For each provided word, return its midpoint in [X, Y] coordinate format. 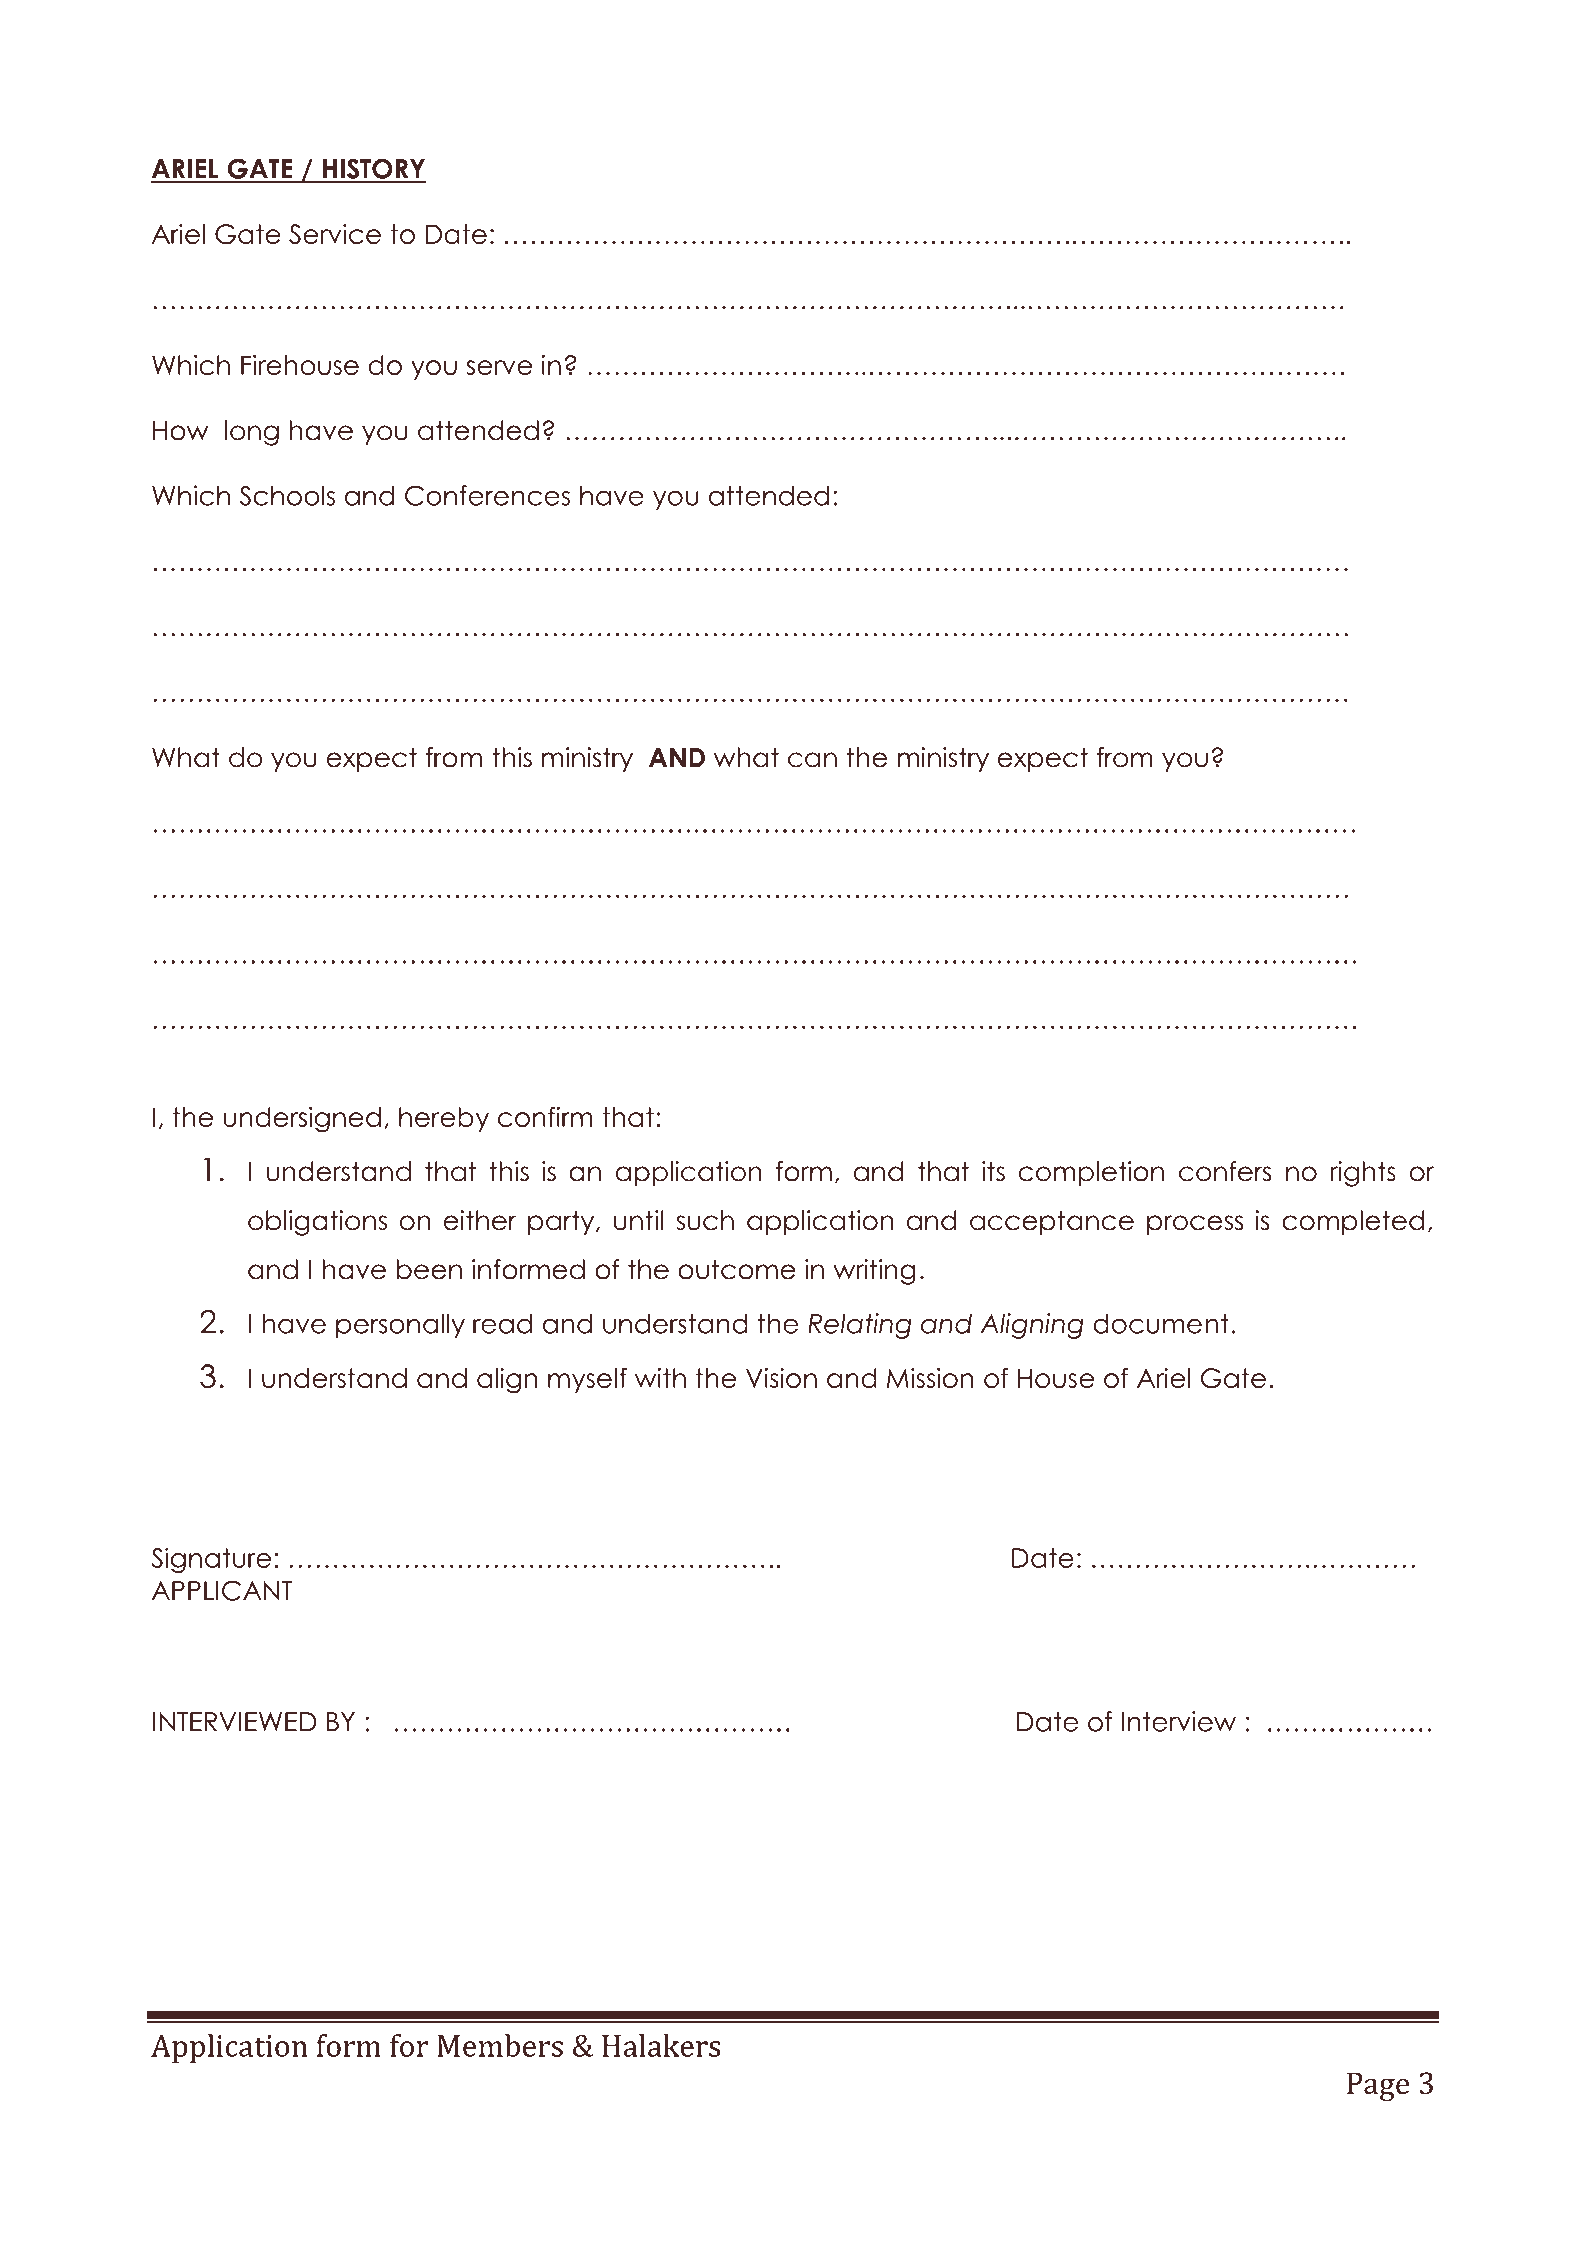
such [705, 1220]
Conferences [487, 495]
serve [499, 367]
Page [1378, 2086]
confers [1225, 1171]
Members [500, 2045]
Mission [930, 1378]
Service [335, 234]
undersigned [302, 1120]
